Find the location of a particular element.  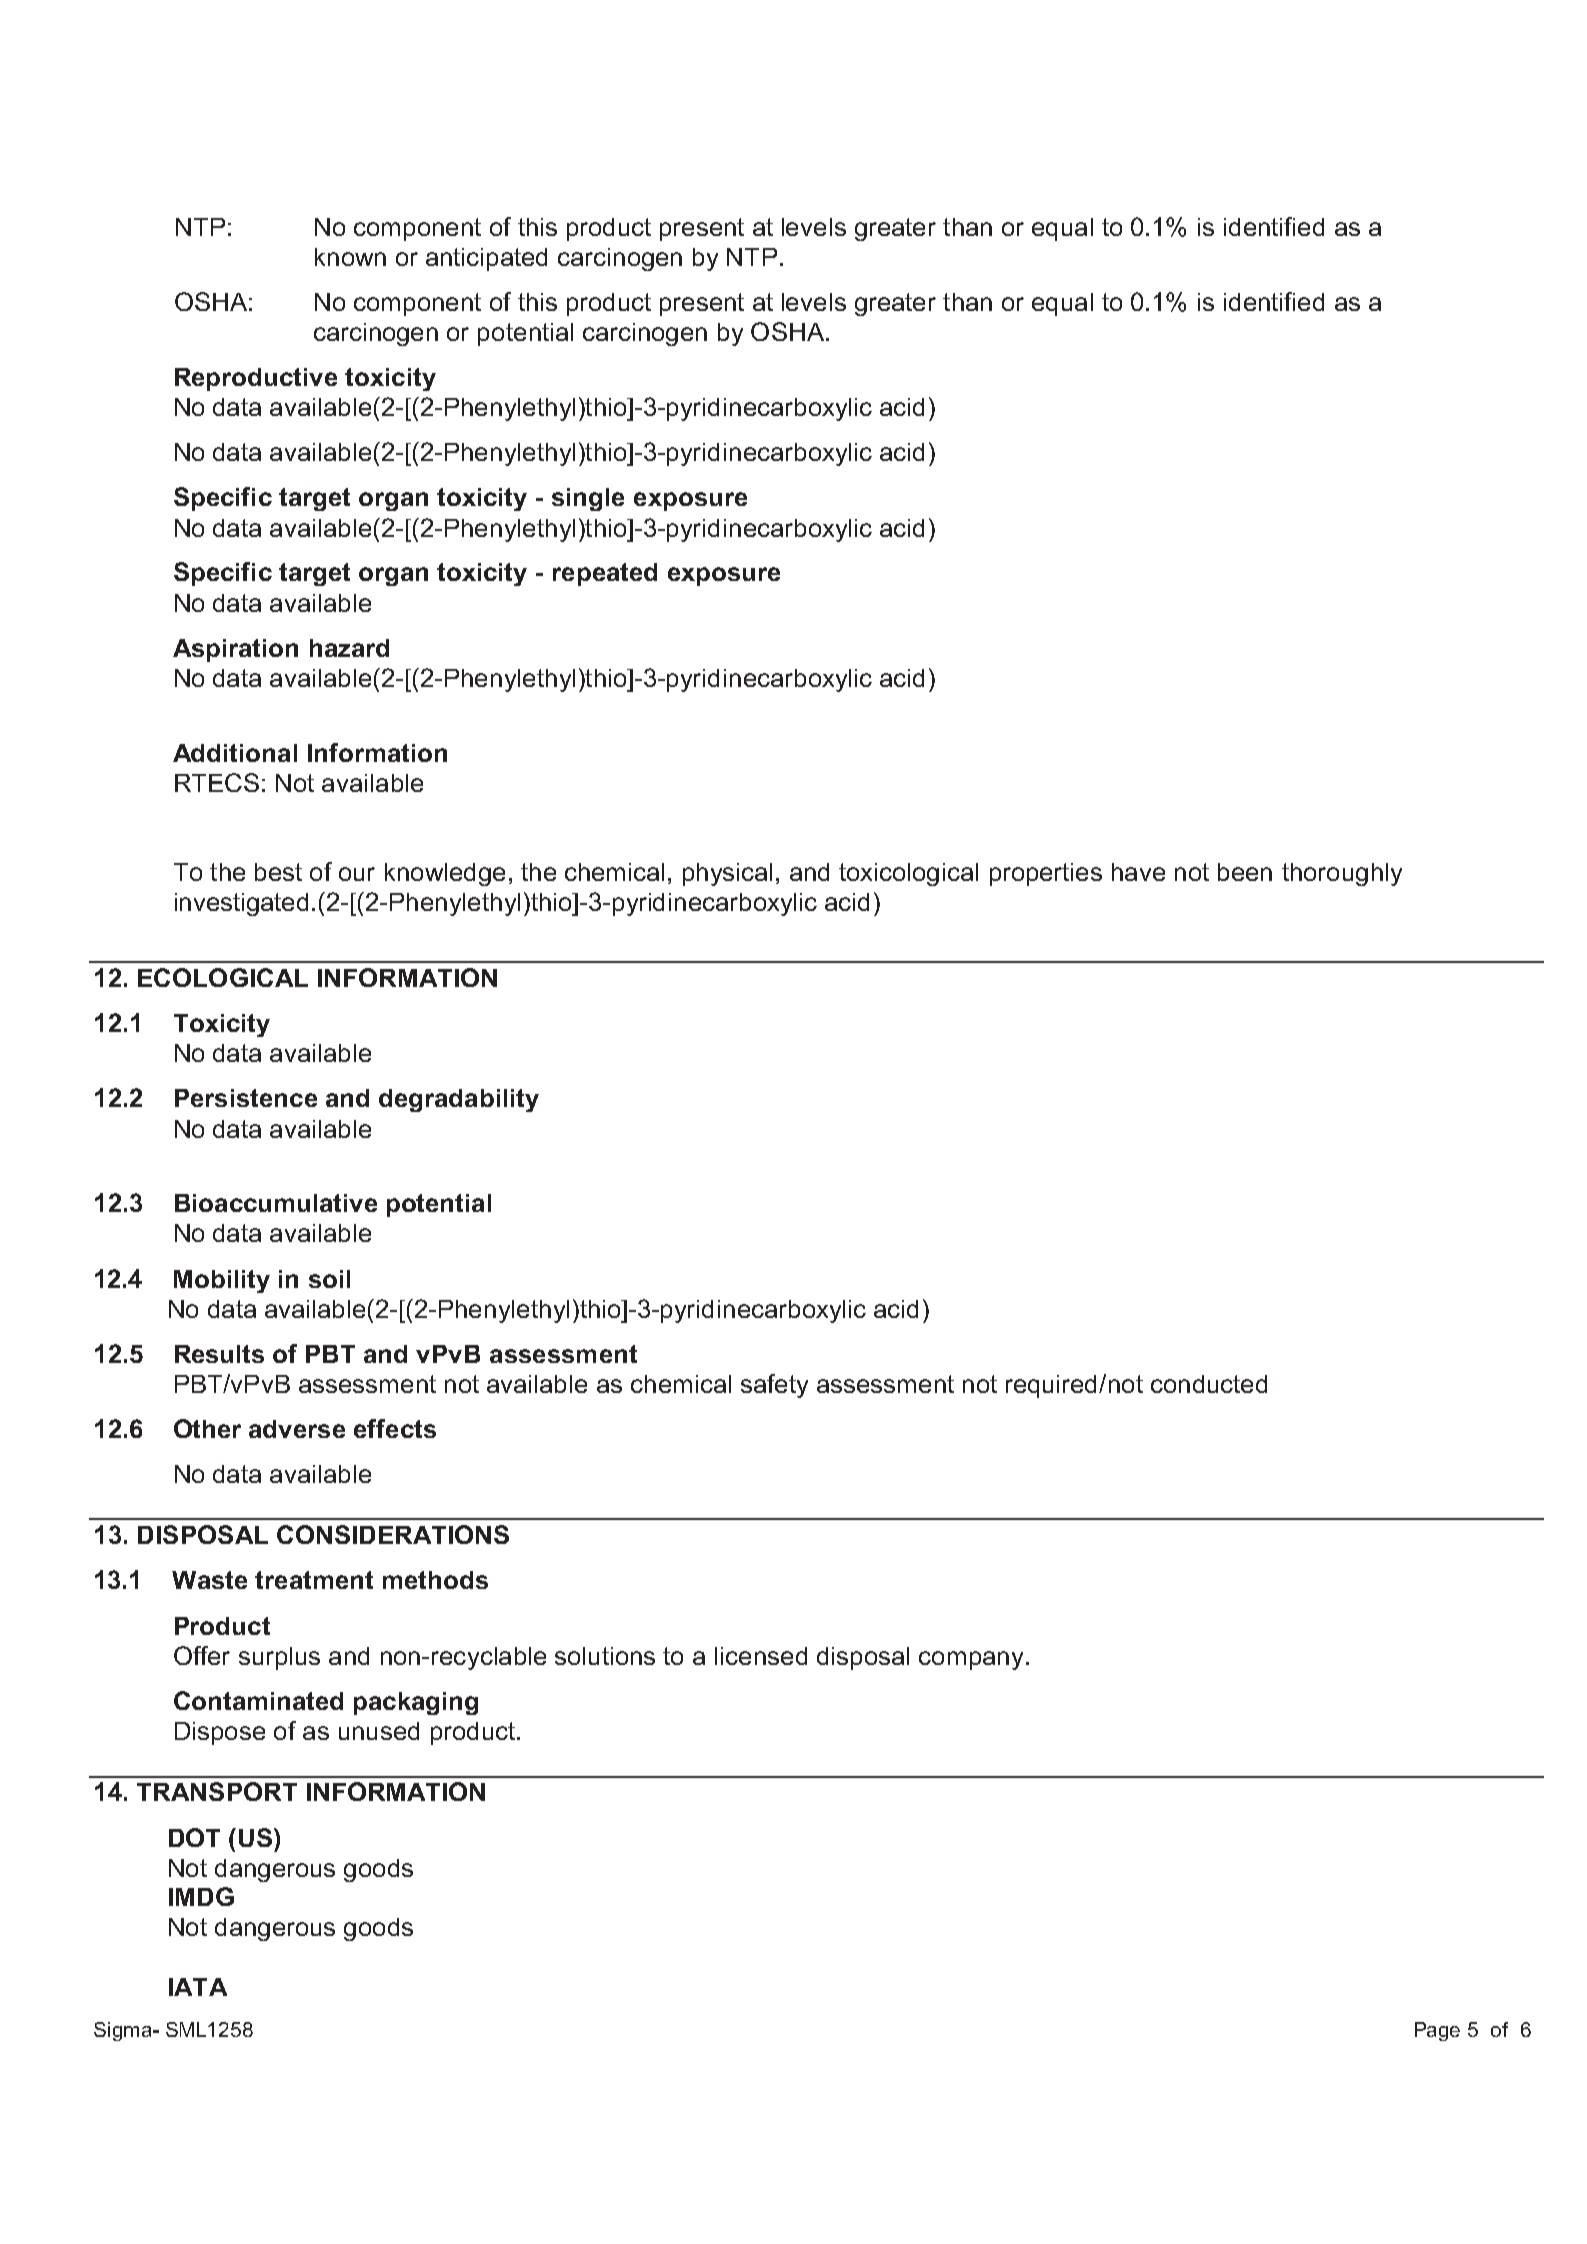

anticipated is located at coordinates (486, 259).
